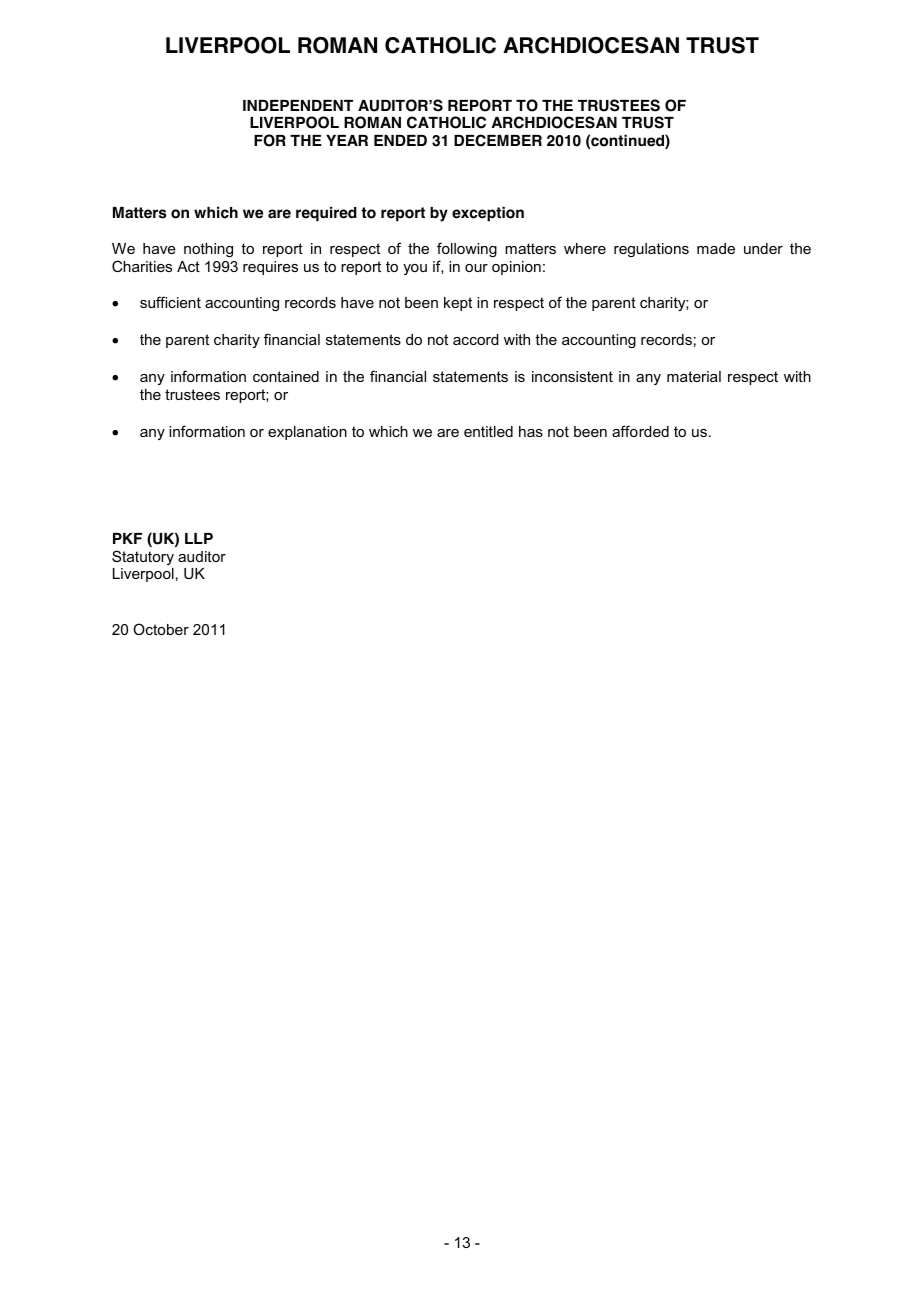  What do you see at coordinates (298, 105) in the screenshot?
I see `INDEPENDENT` at bounding box center [298, 105].
